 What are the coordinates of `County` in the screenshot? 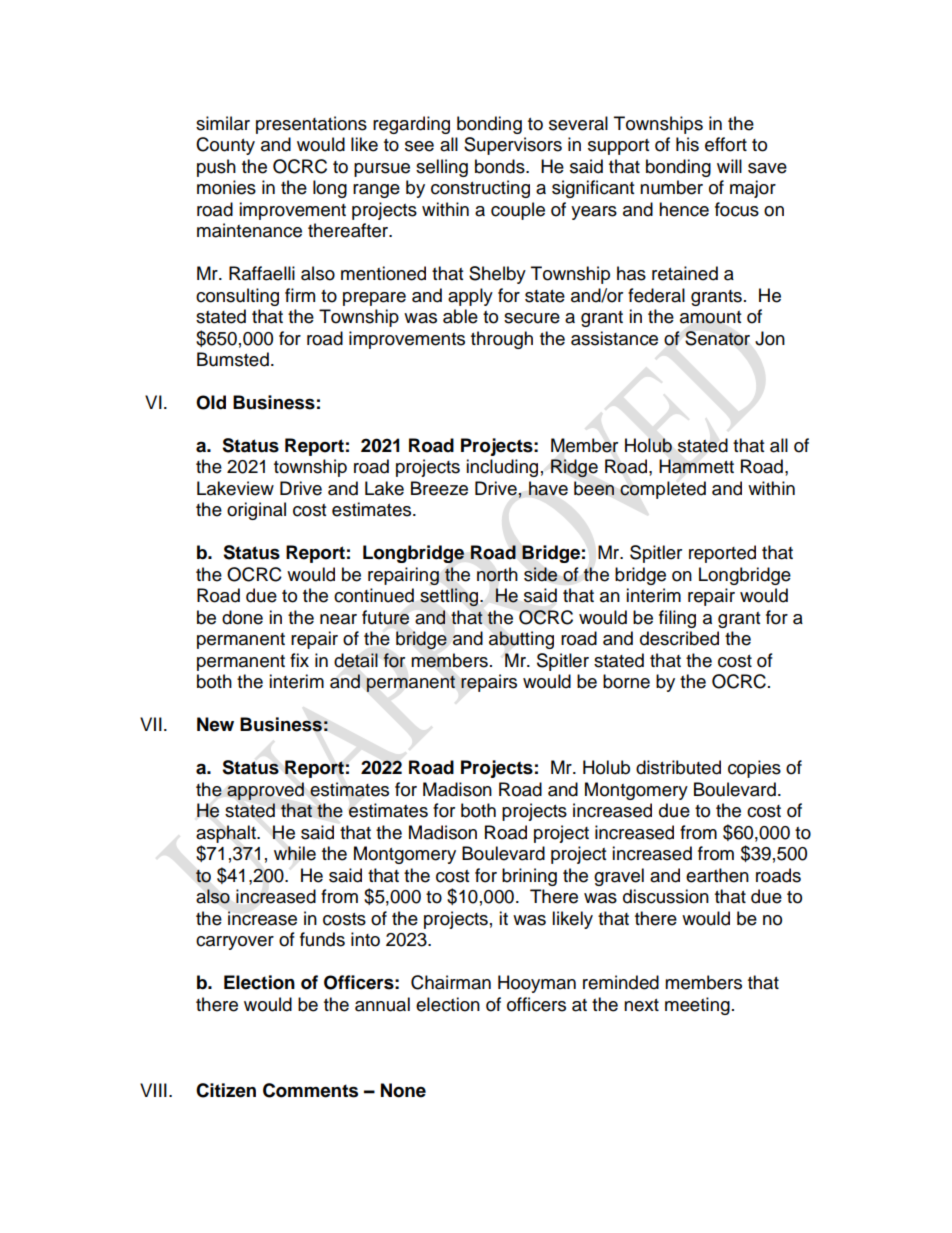 It's located at (225, 146).
